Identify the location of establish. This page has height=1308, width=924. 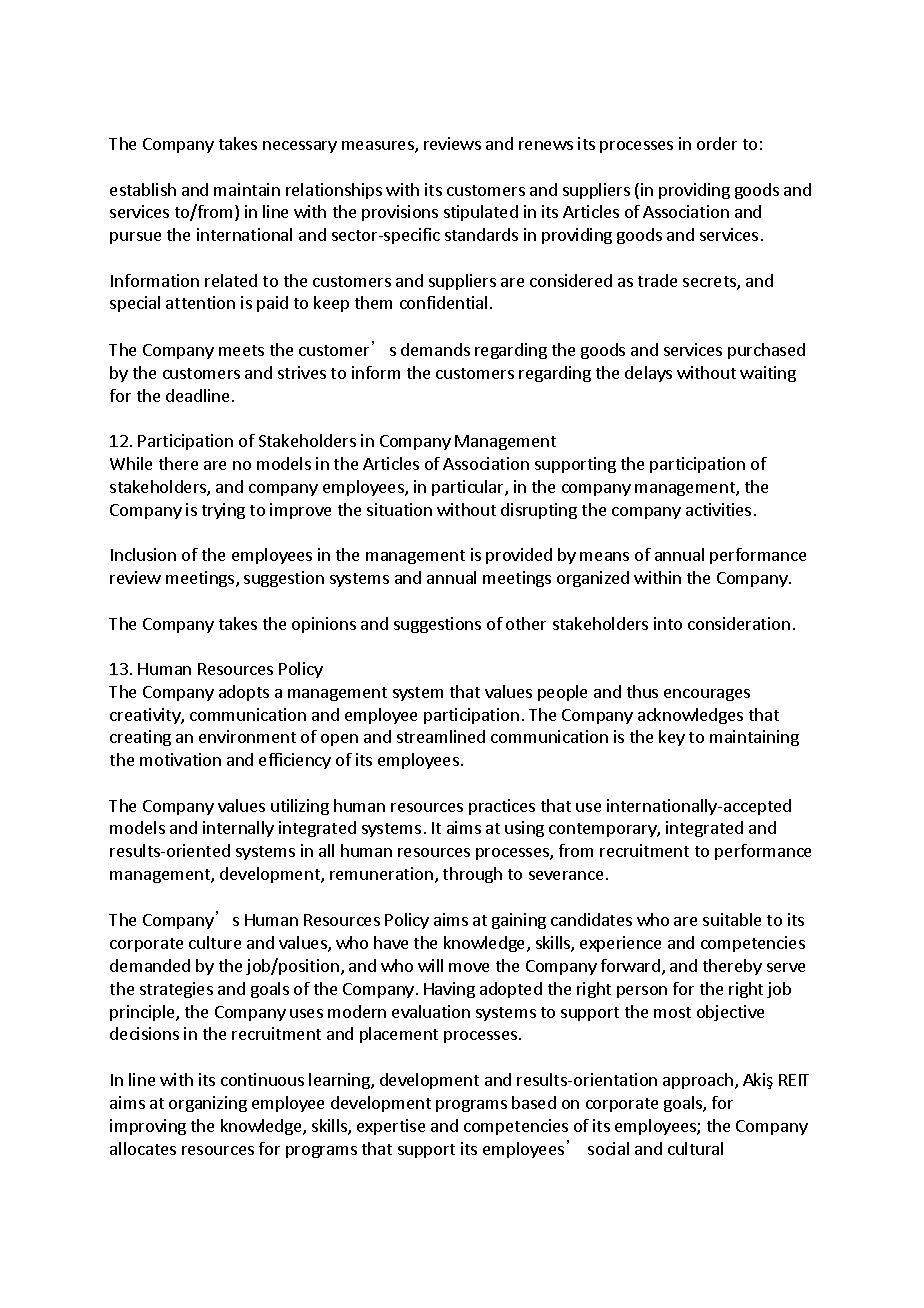
(143, 189).
